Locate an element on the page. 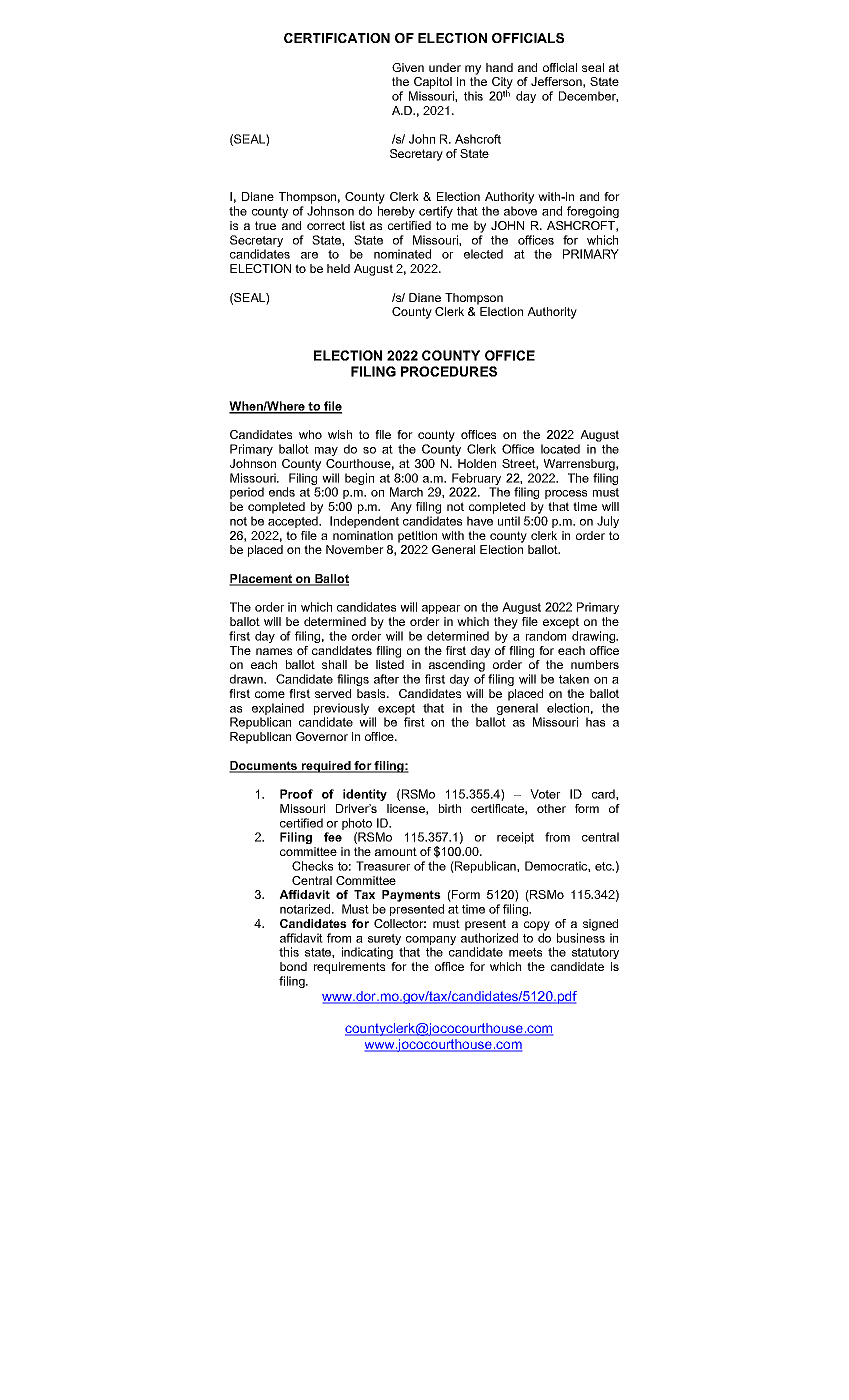  CERTIFICATION is located at coordinates (337, 38).
